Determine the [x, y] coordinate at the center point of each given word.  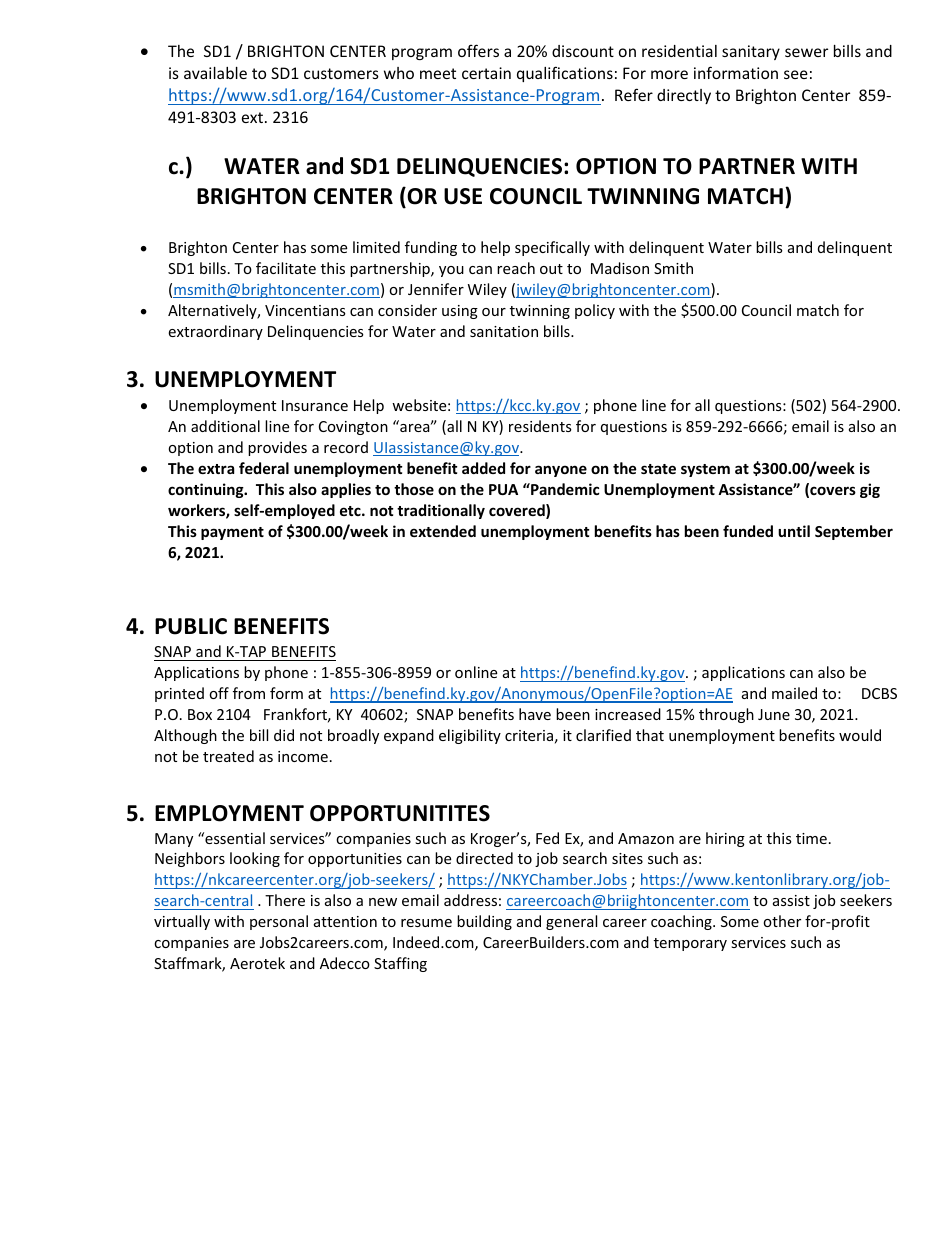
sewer [806, 52]
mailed [794, 693]
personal [279, 922]
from [249, 693]
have [535, 714]
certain [486, 73]
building [484, 922]
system [705, 470]
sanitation [504, 331]
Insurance [315, 405]
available [215, 73]
